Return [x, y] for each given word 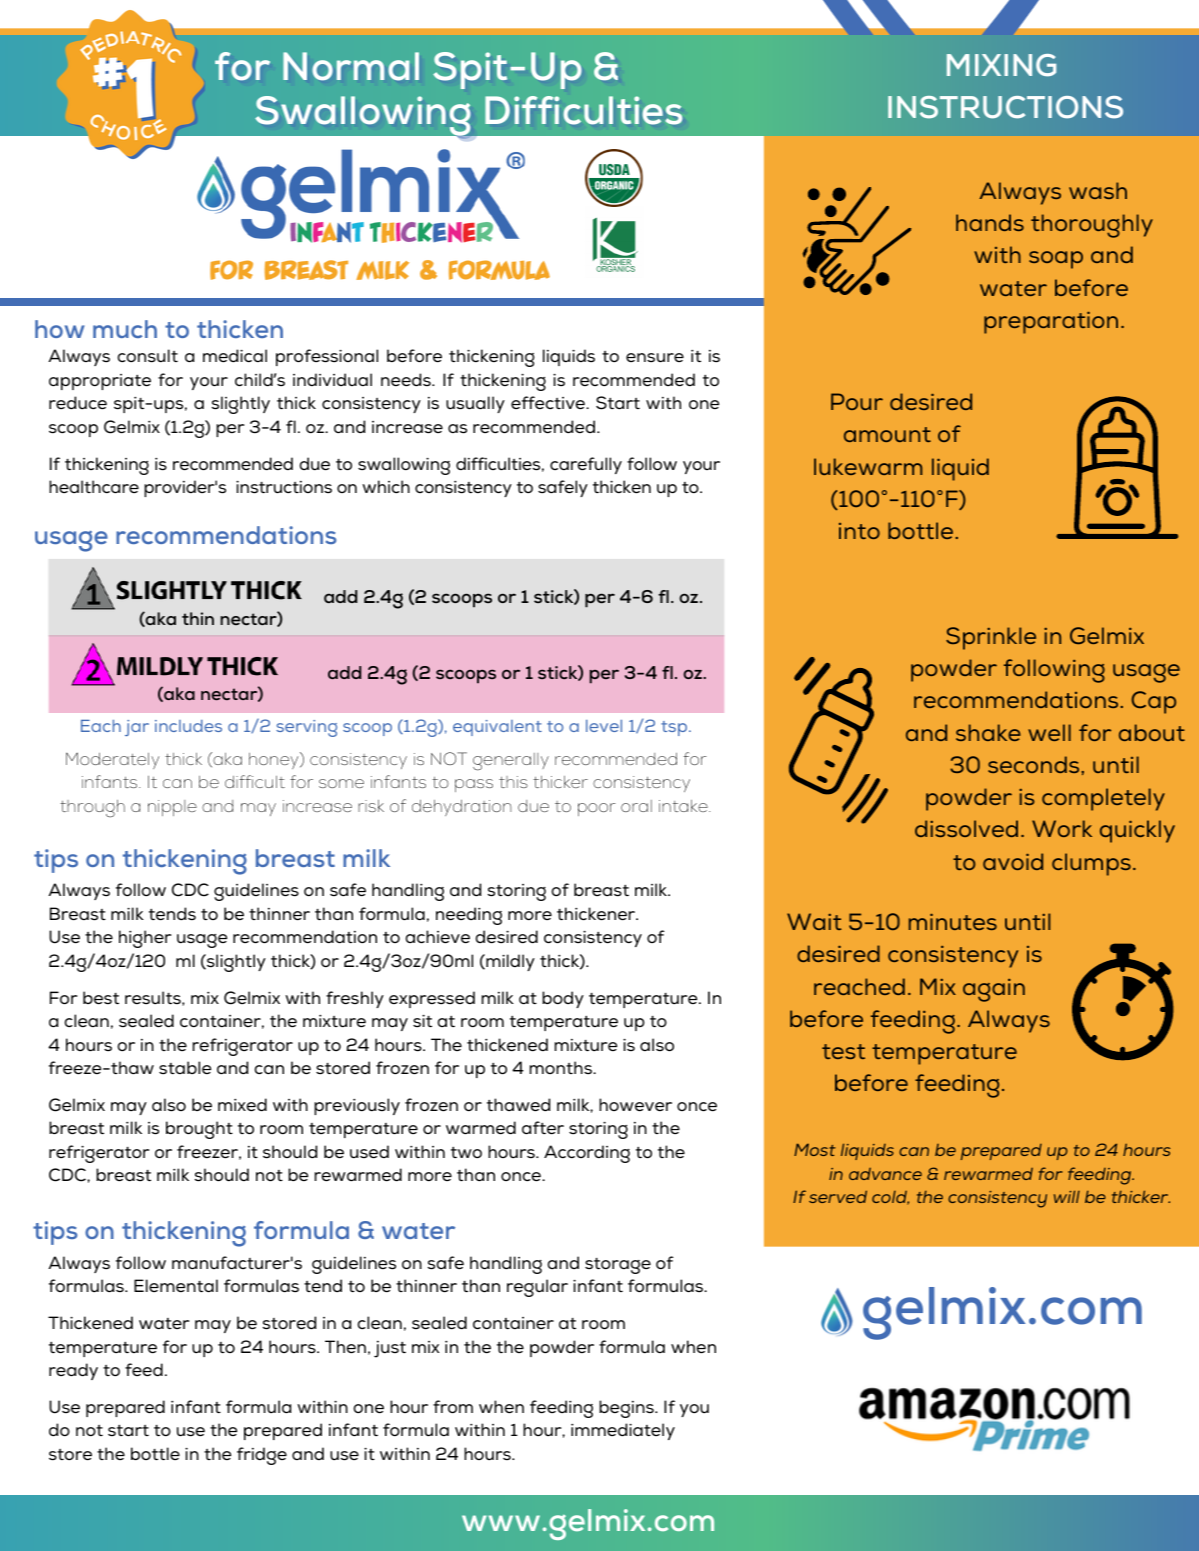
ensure [655, 358]
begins [627, 1409]
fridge [262, 1456]
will [1067, 1196]
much [125, 329]
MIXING [1001, 65]
